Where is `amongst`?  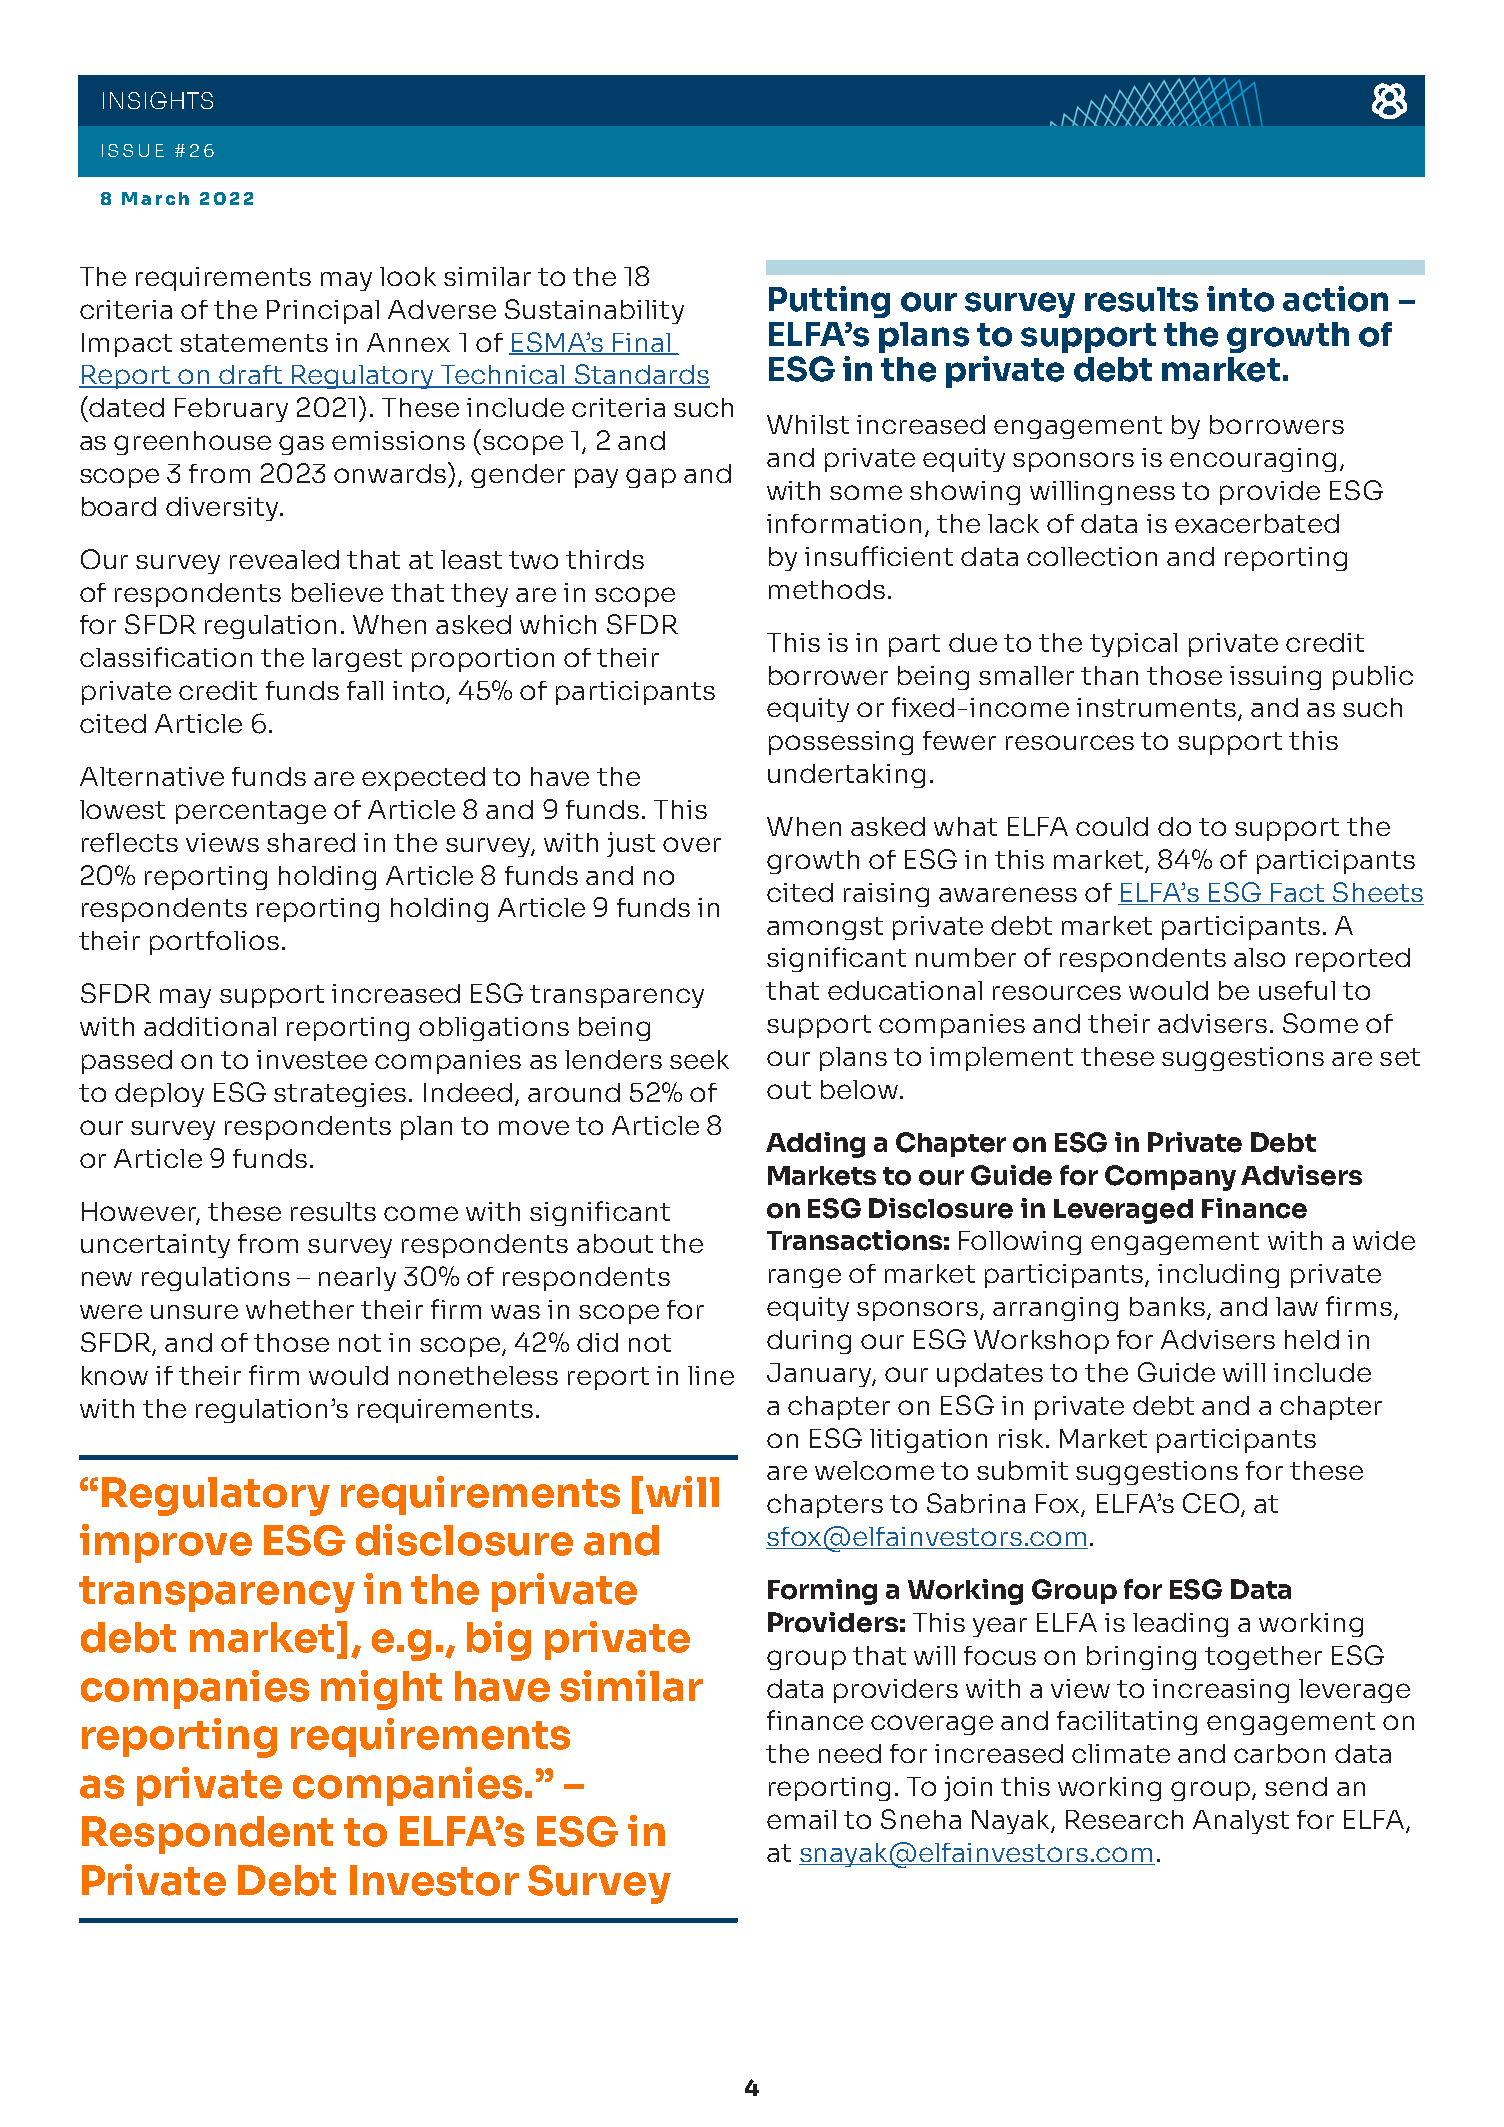
amongst is located at coordinates (825, 928).
